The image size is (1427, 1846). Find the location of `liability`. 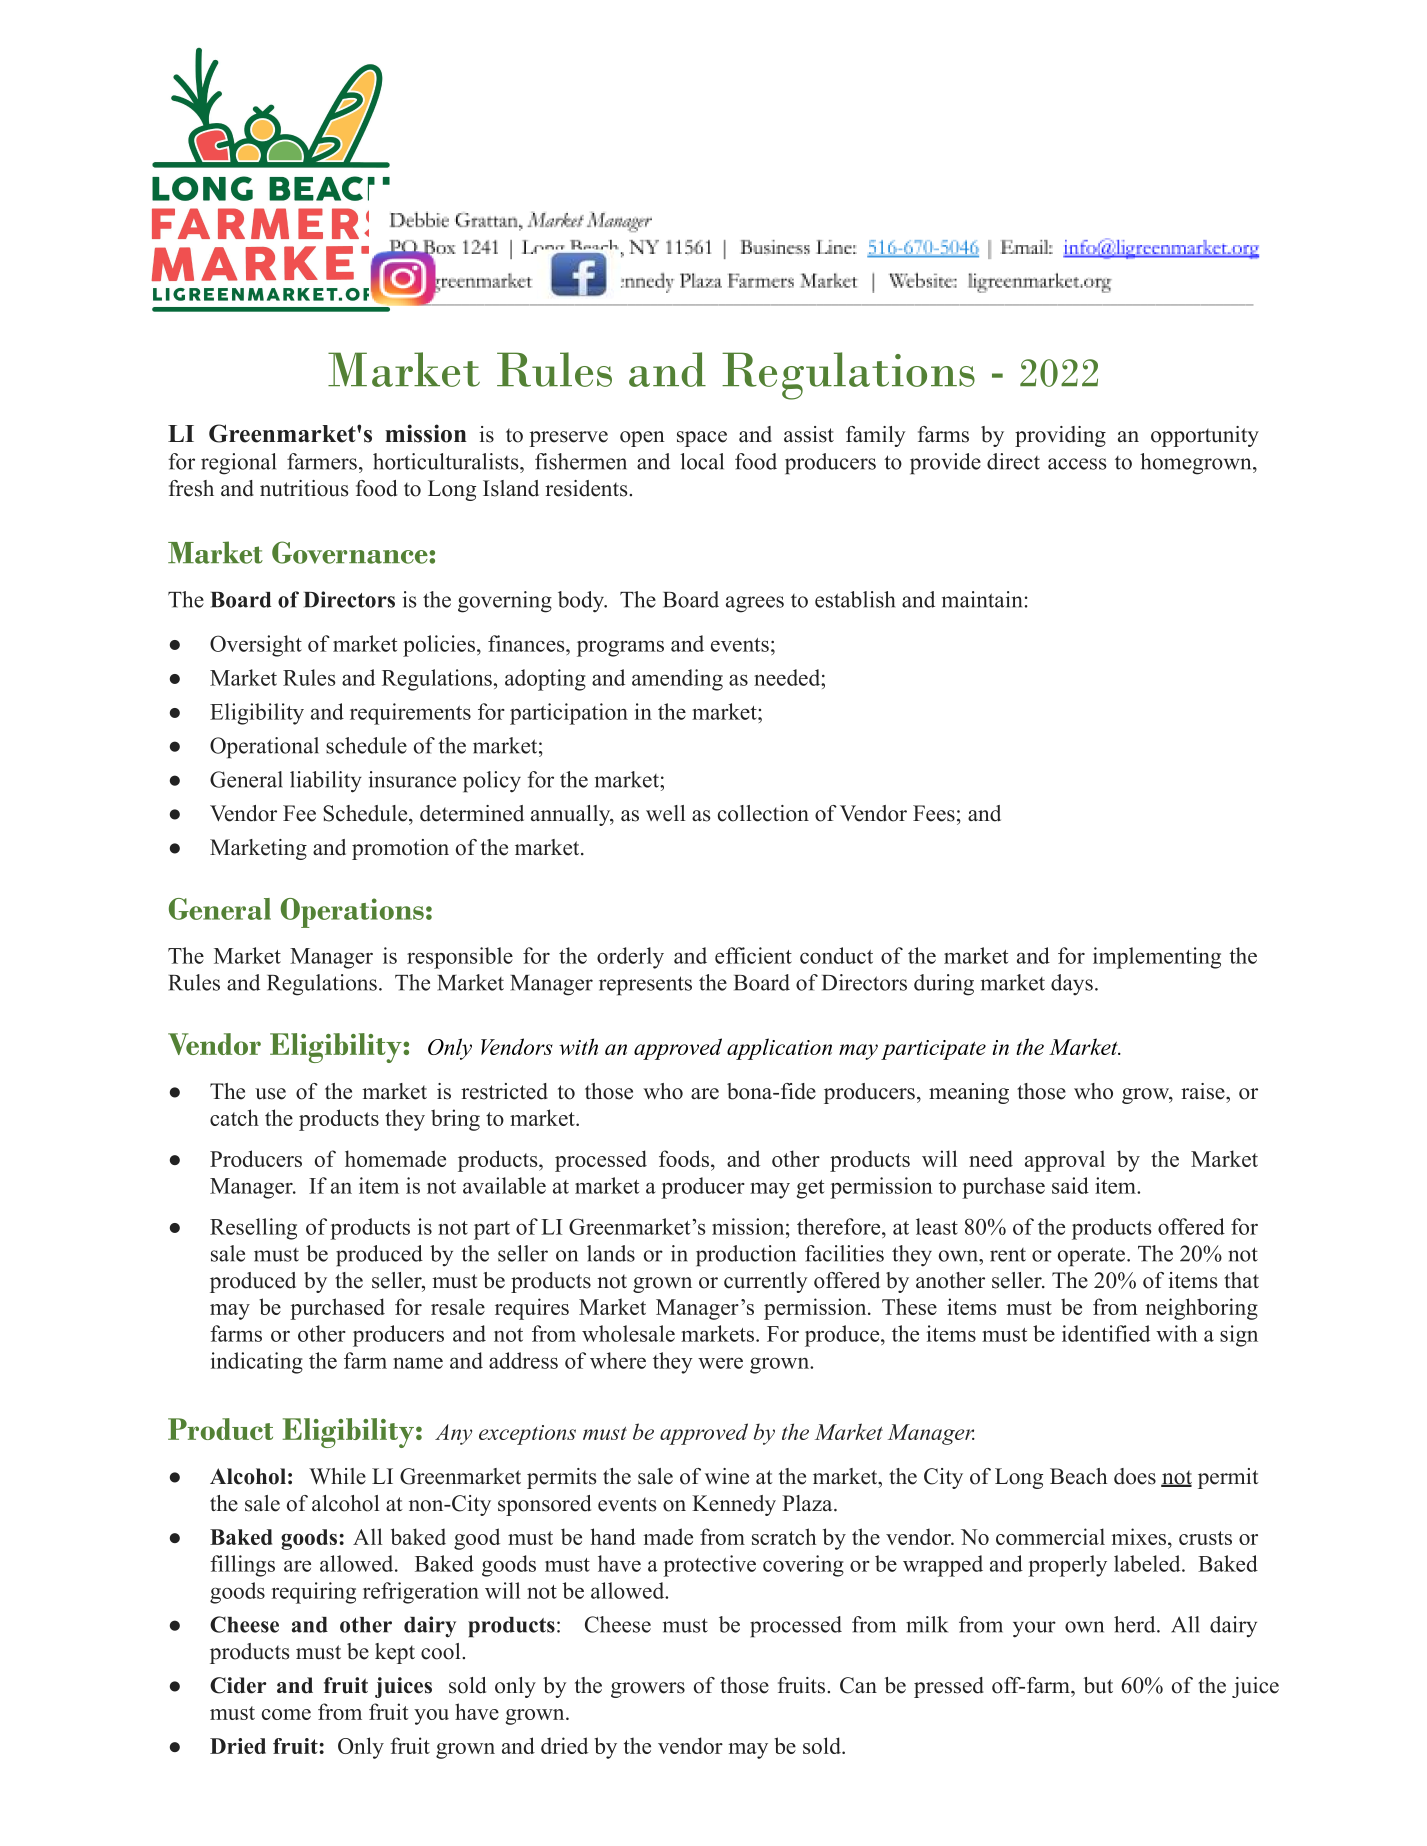

liability is located at coordinates (326, 782).
